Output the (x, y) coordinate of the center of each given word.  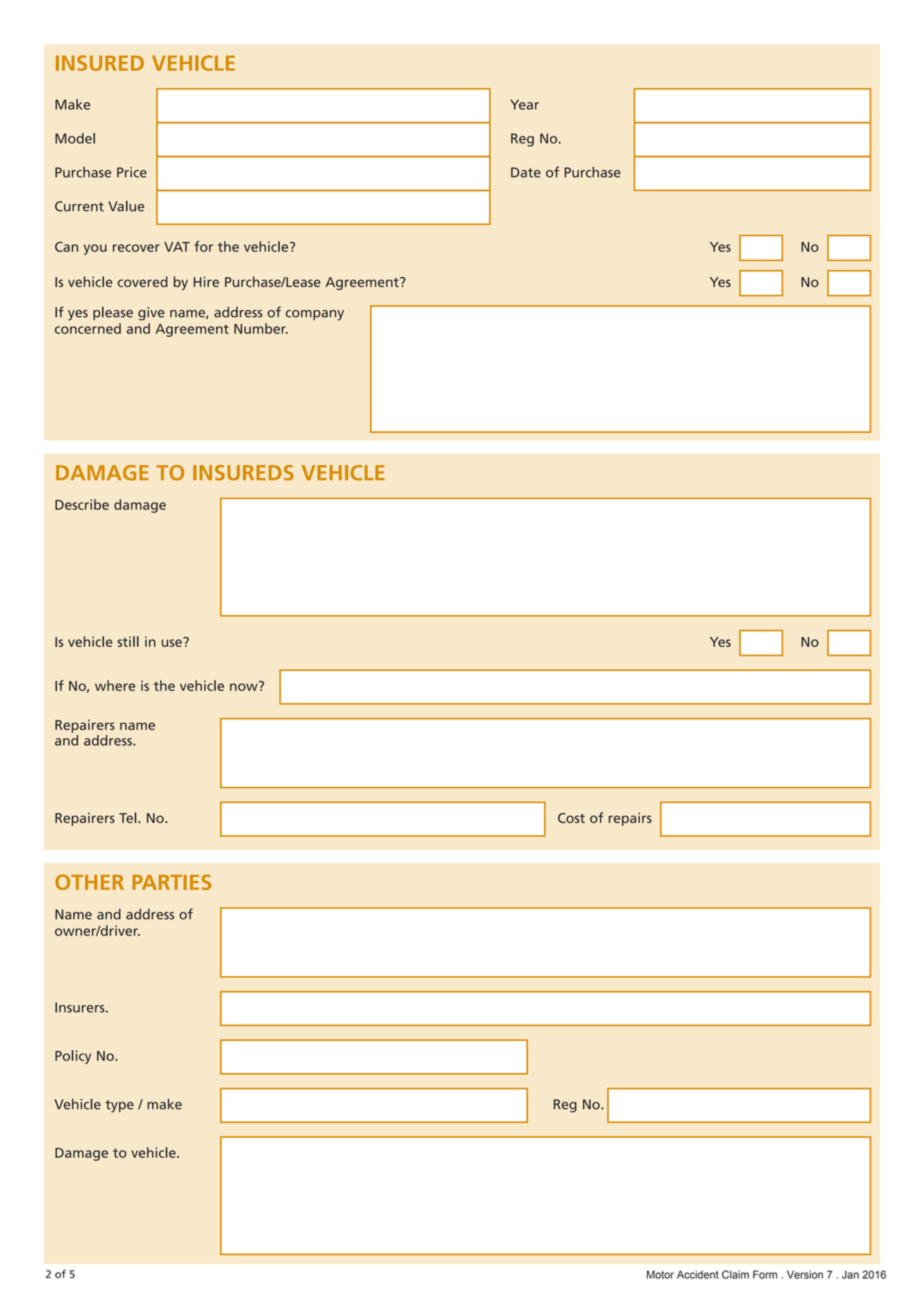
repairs (630, 819)
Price (132, 172)
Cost (571, 818)
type (119, 1106)
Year (524, 104)
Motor (660, 1274)
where (115, 685)
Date (526, 172)
